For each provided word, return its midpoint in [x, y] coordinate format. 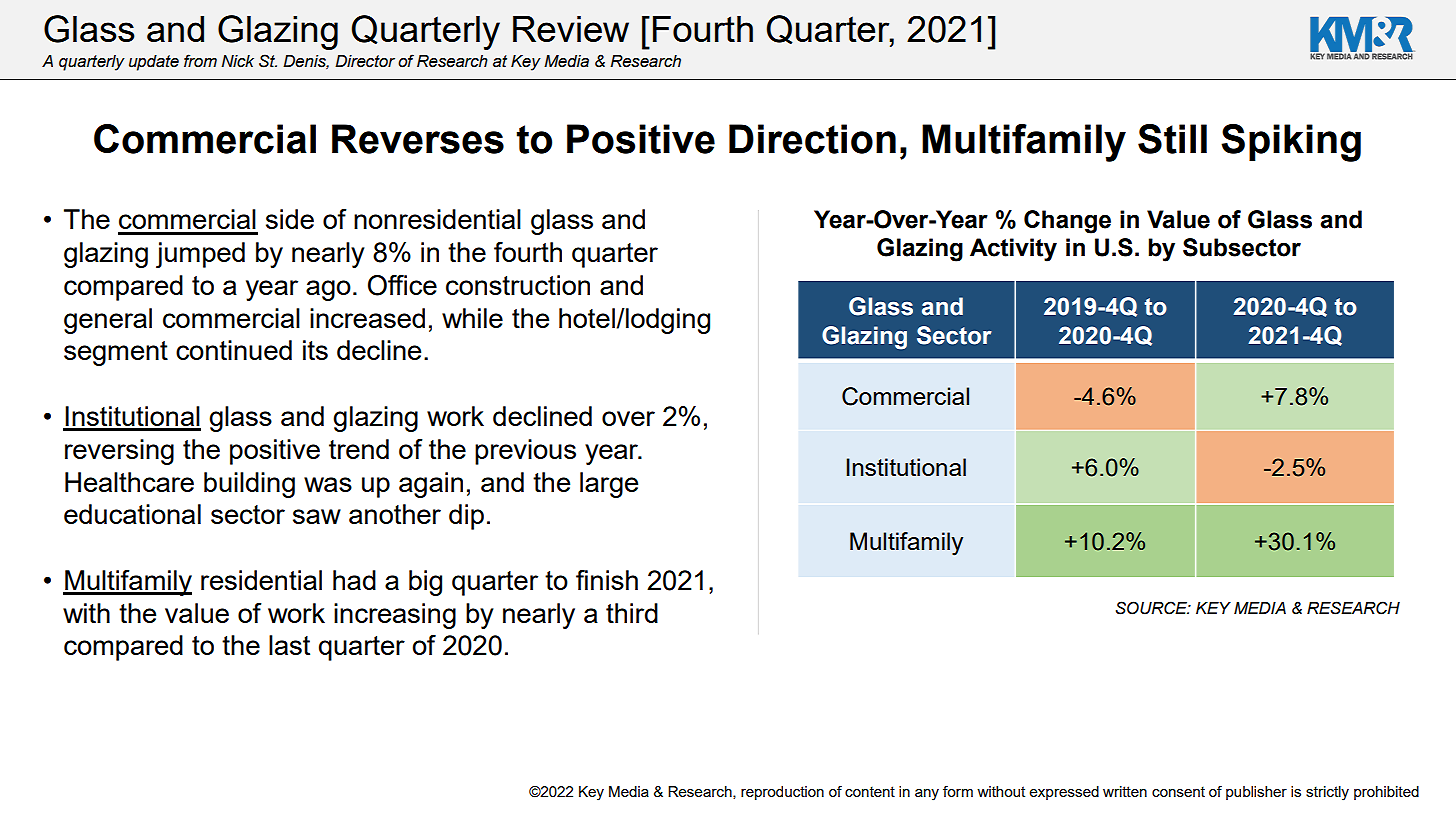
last [289, 645]
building [249, 485]
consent [1178, 791]
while [472, 318]
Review [571, 29]
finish [607, 580]
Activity [1013, 250]
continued [234, 350]
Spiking [1291, 143]
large [609, 485]
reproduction [782, 793]
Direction [812, 139]
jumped [200, 255]
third [632, 613]
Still [1172, 139]
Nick [237, 61]
